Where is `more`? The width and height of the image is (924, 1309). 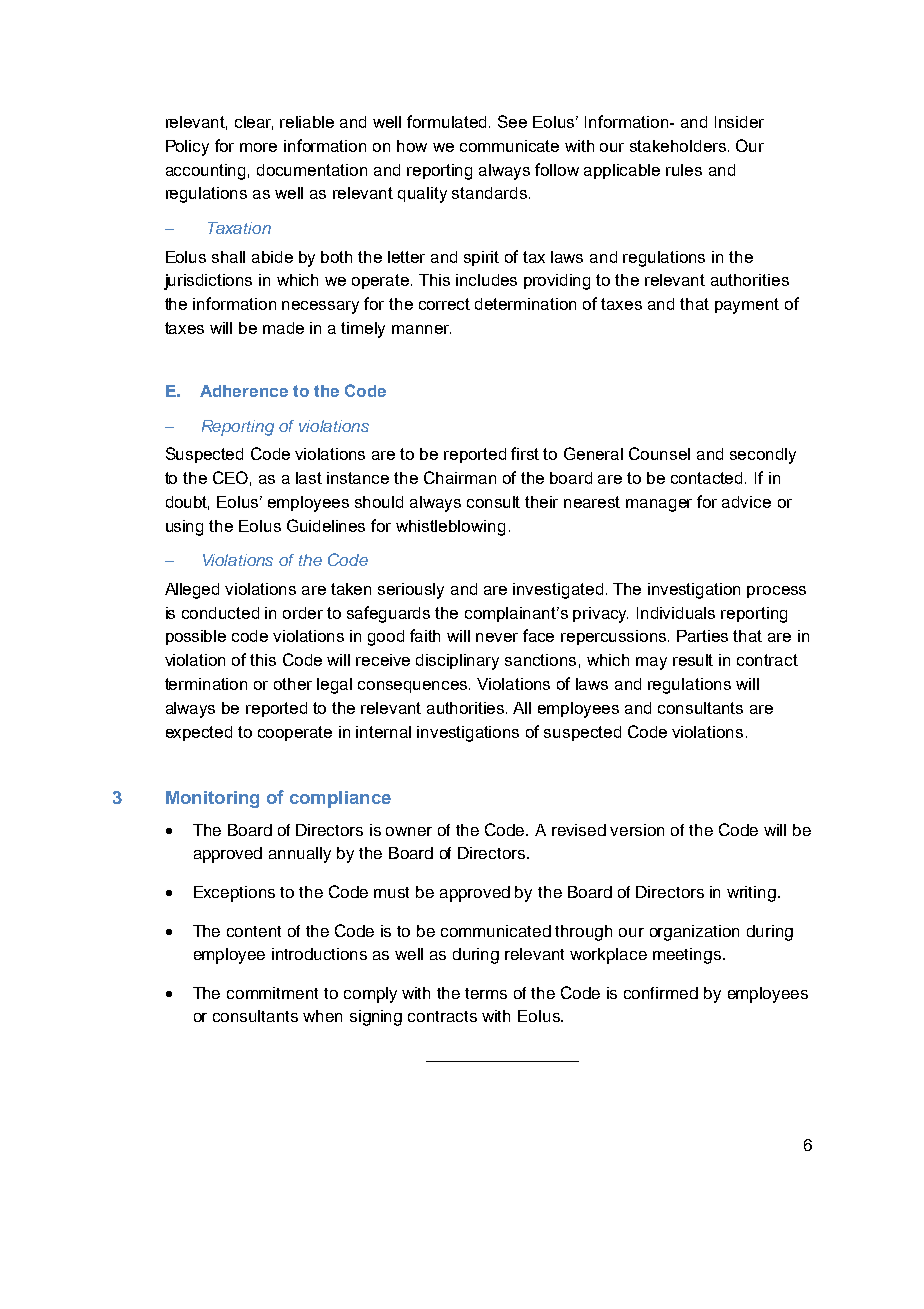
more is located at coordinates (258, 147).
